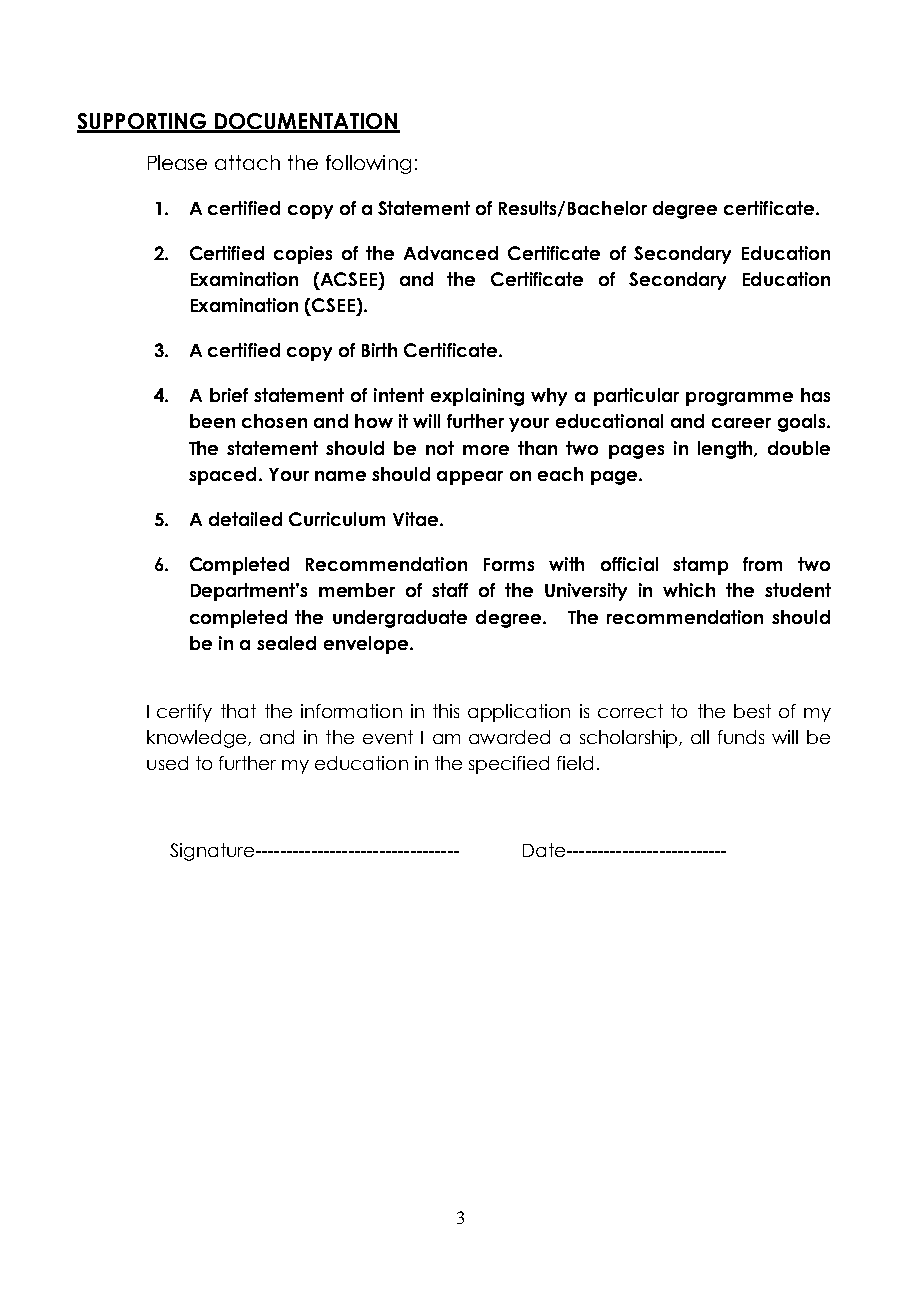 This screenshot has height=1308, width=924. What do you see at coordinates (247, 162) in the screenshot?
I see `attach` at bounding box center [247, 162].
